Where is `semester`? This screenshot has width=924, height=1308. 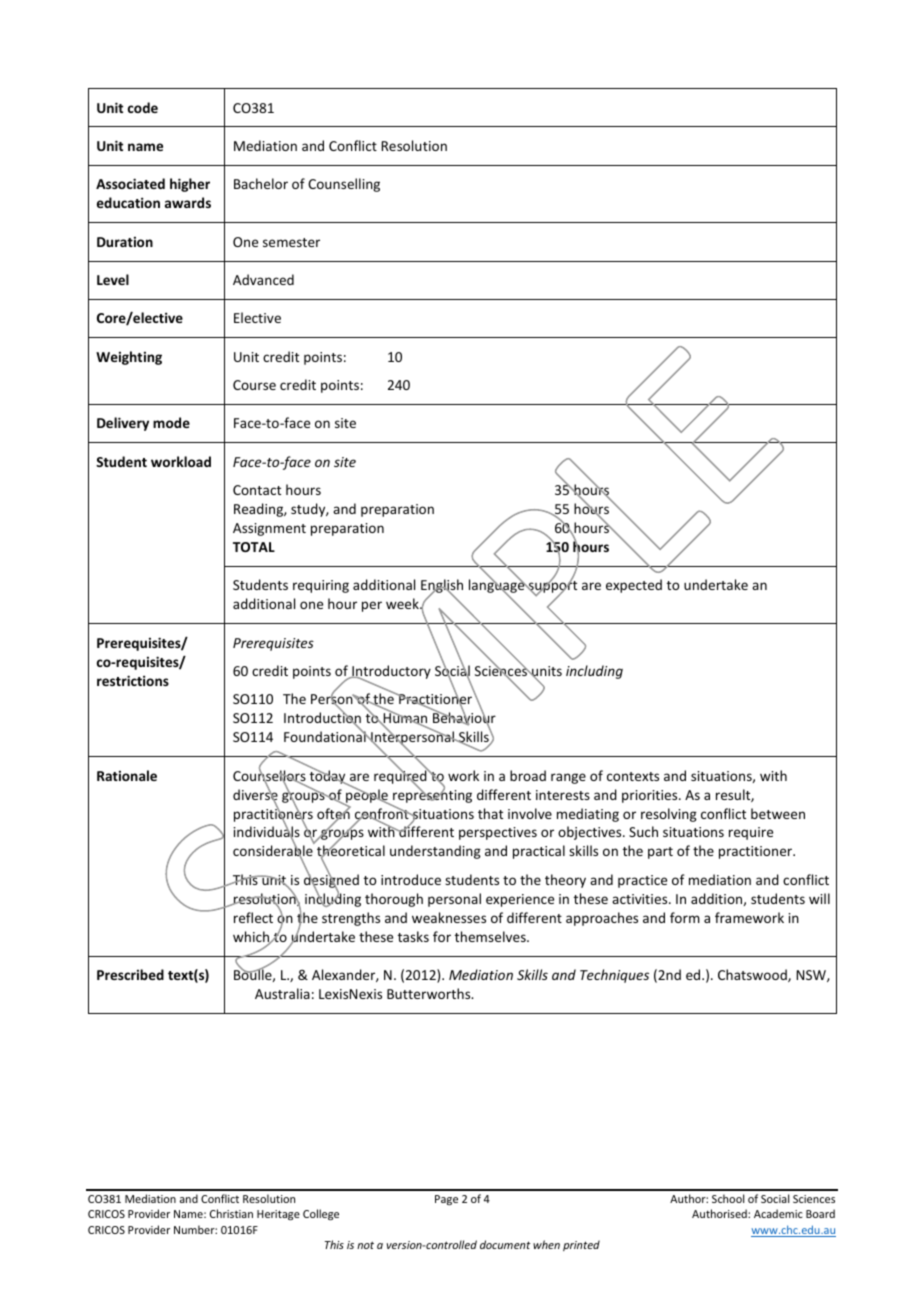
semester is located at coordinates (291, 242).
